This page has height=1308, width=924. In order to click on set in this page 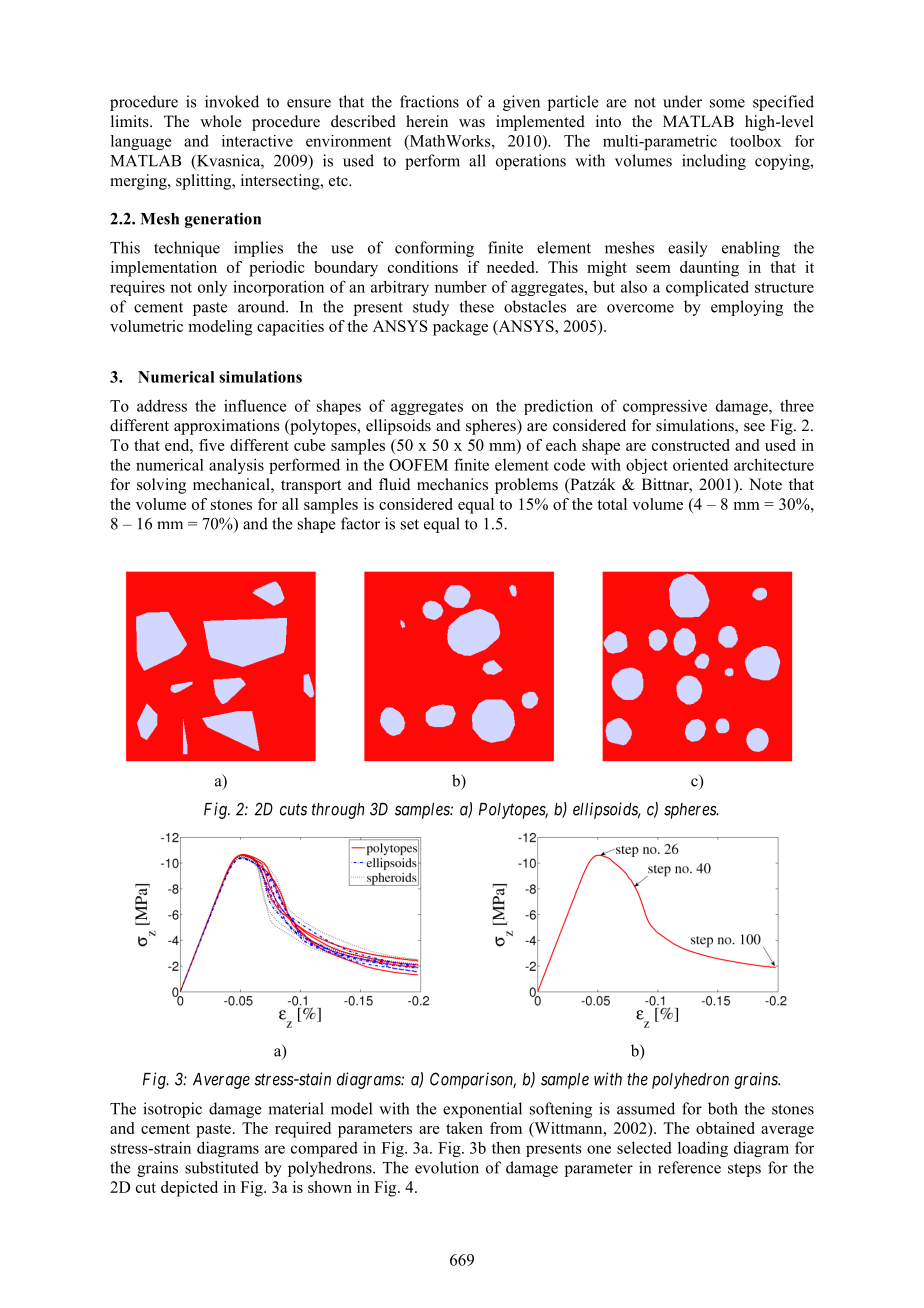, I will do `click(410, 524)`.
